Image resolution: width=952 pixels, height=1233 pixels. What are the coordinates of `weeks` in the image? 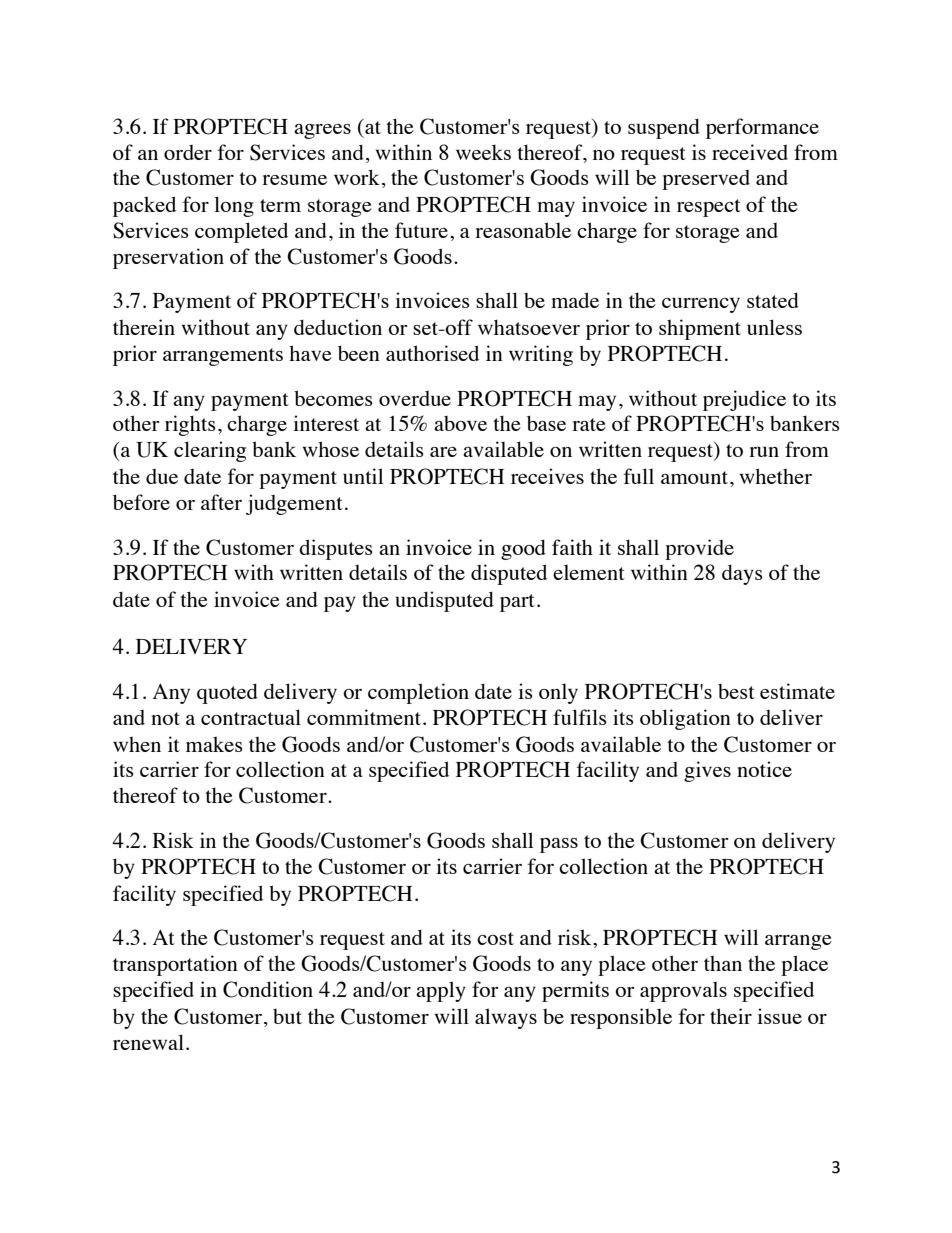 It's located at (483, 152).
